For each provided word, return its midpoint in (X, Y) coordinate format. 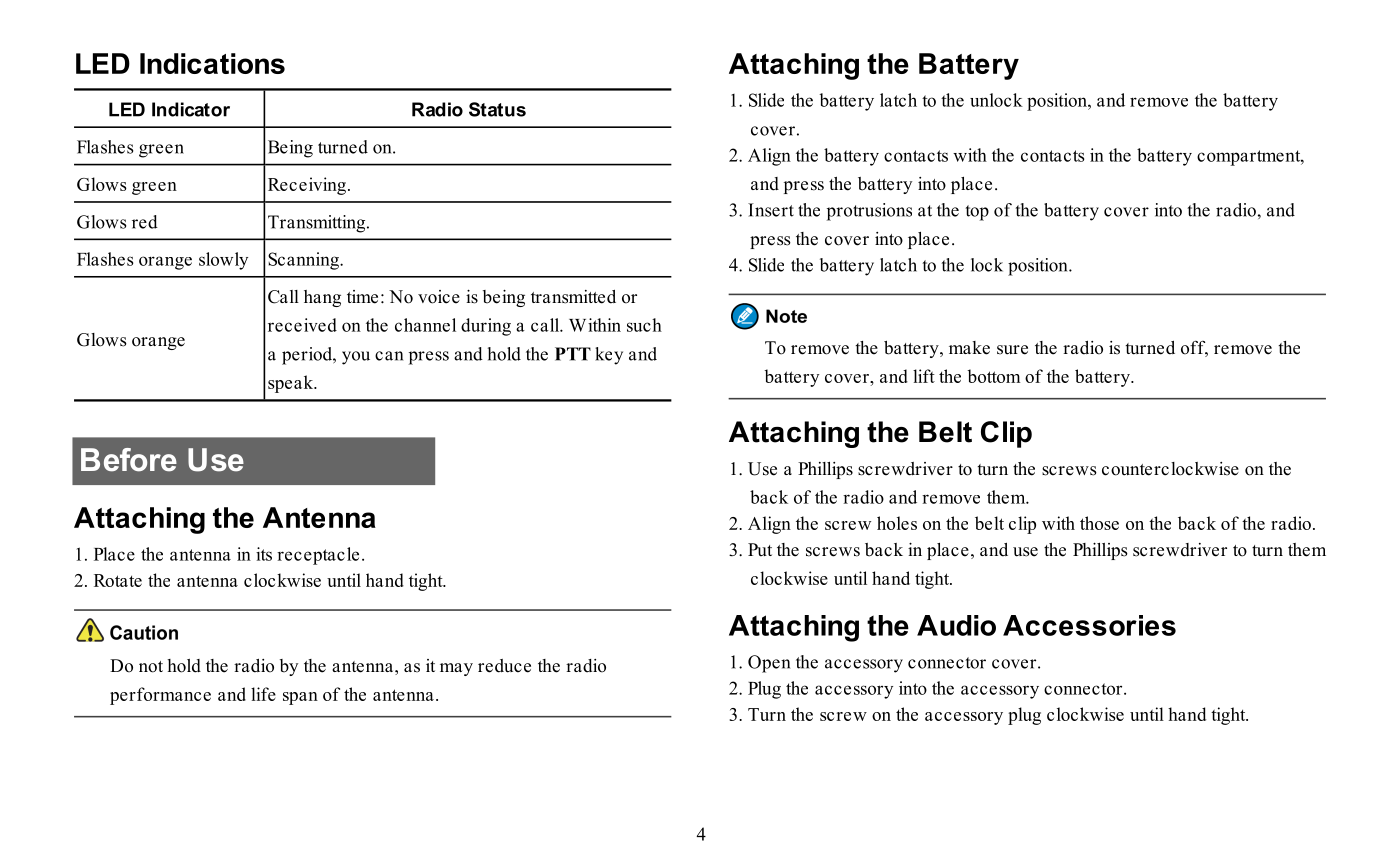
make (969, 348)
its (264, 554)
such (644, 325)
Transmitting (318, 224)
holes (897, 523)
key (609, 356)
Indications (212, 63)
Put (760, 550)
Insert (771, 210)
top (977, 213)
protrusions (869, 212)
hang (322, 298)
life (263, 694)
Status (497, 109)
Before (129, 460)
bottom (993, 376)
